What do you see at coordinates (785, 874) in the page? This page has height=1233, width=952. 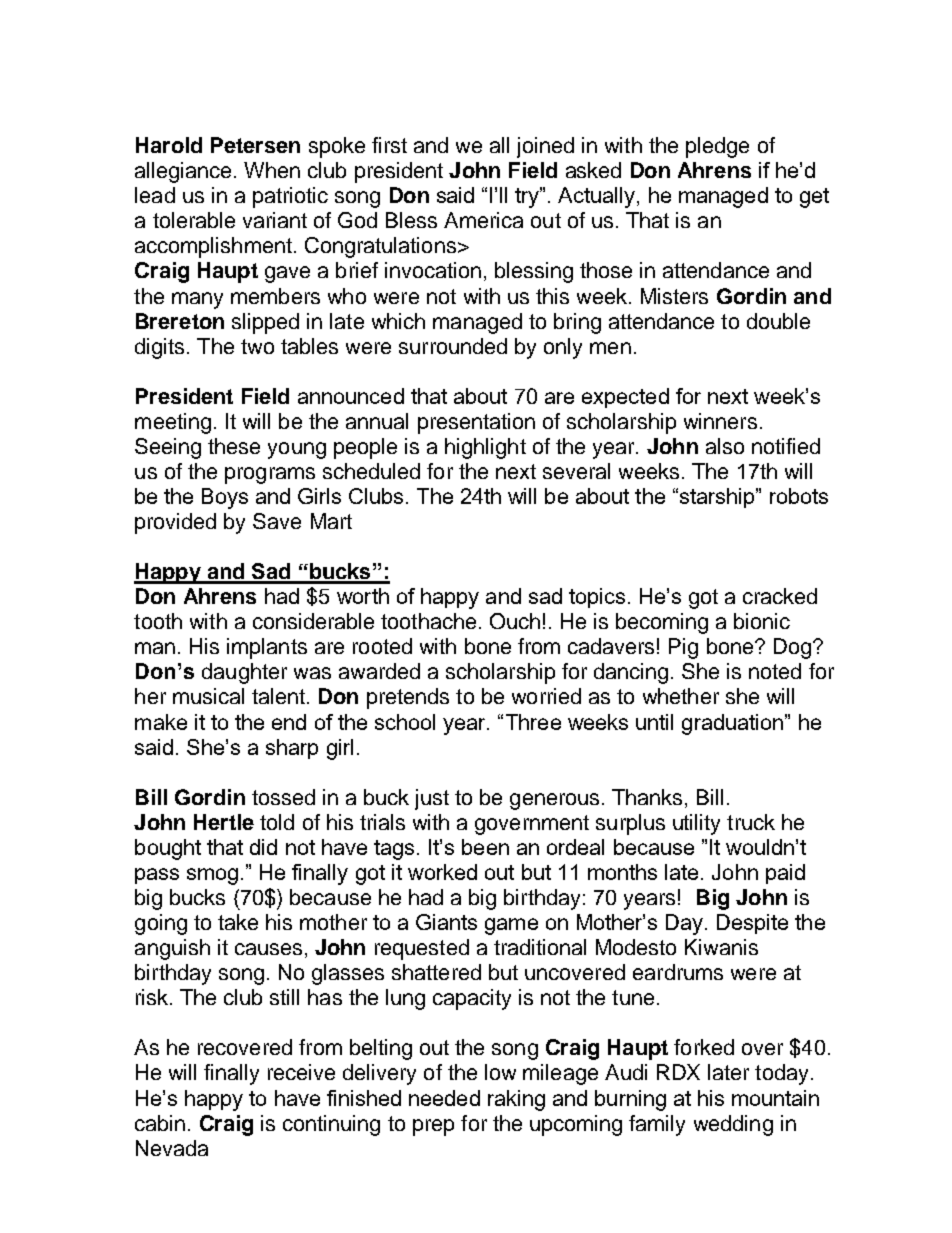 I see `paid` at bounding box center [785, 874].
